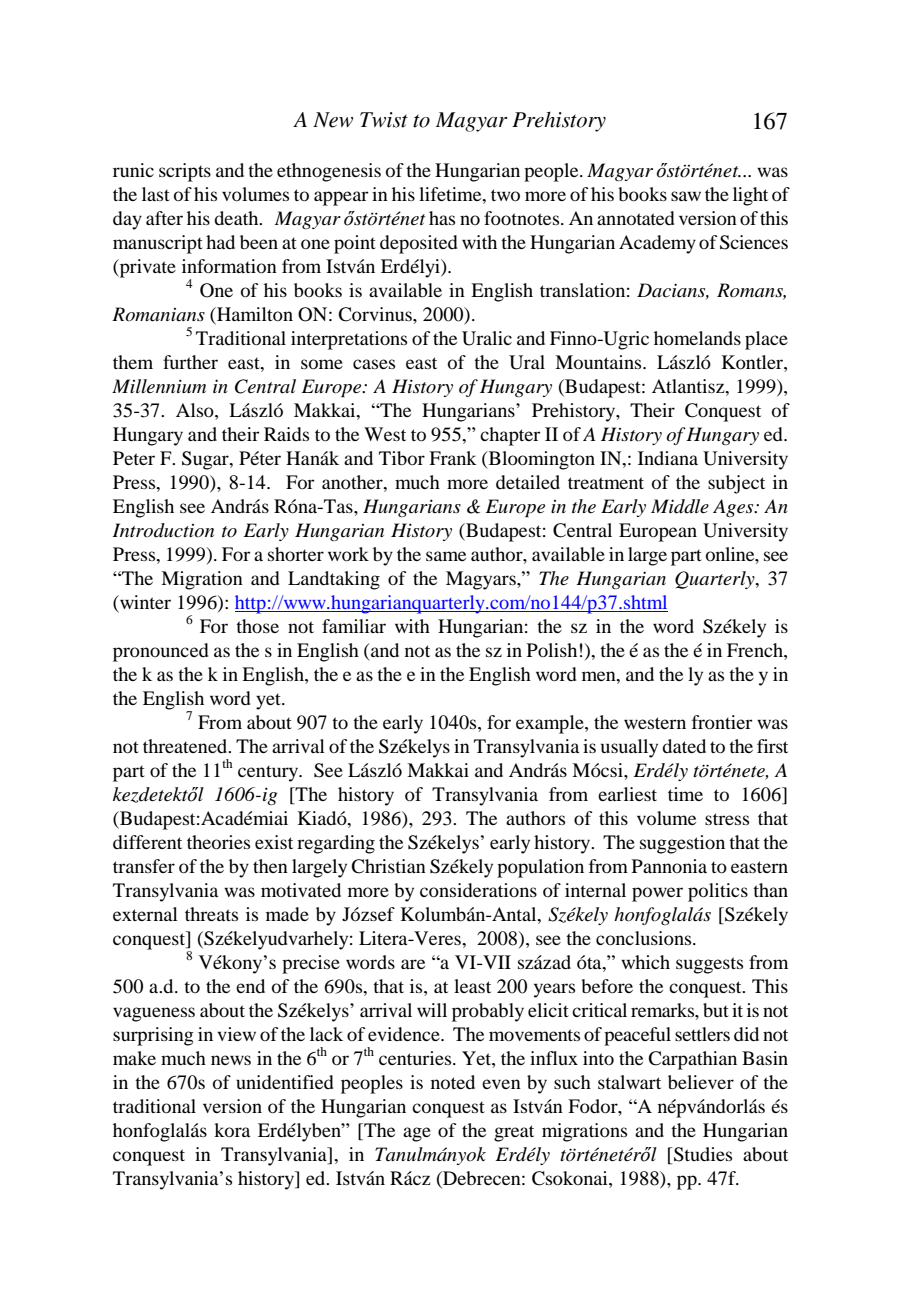 The width and height of the document is (901, 1316). I want to click on scripts, so click(185, 172).
